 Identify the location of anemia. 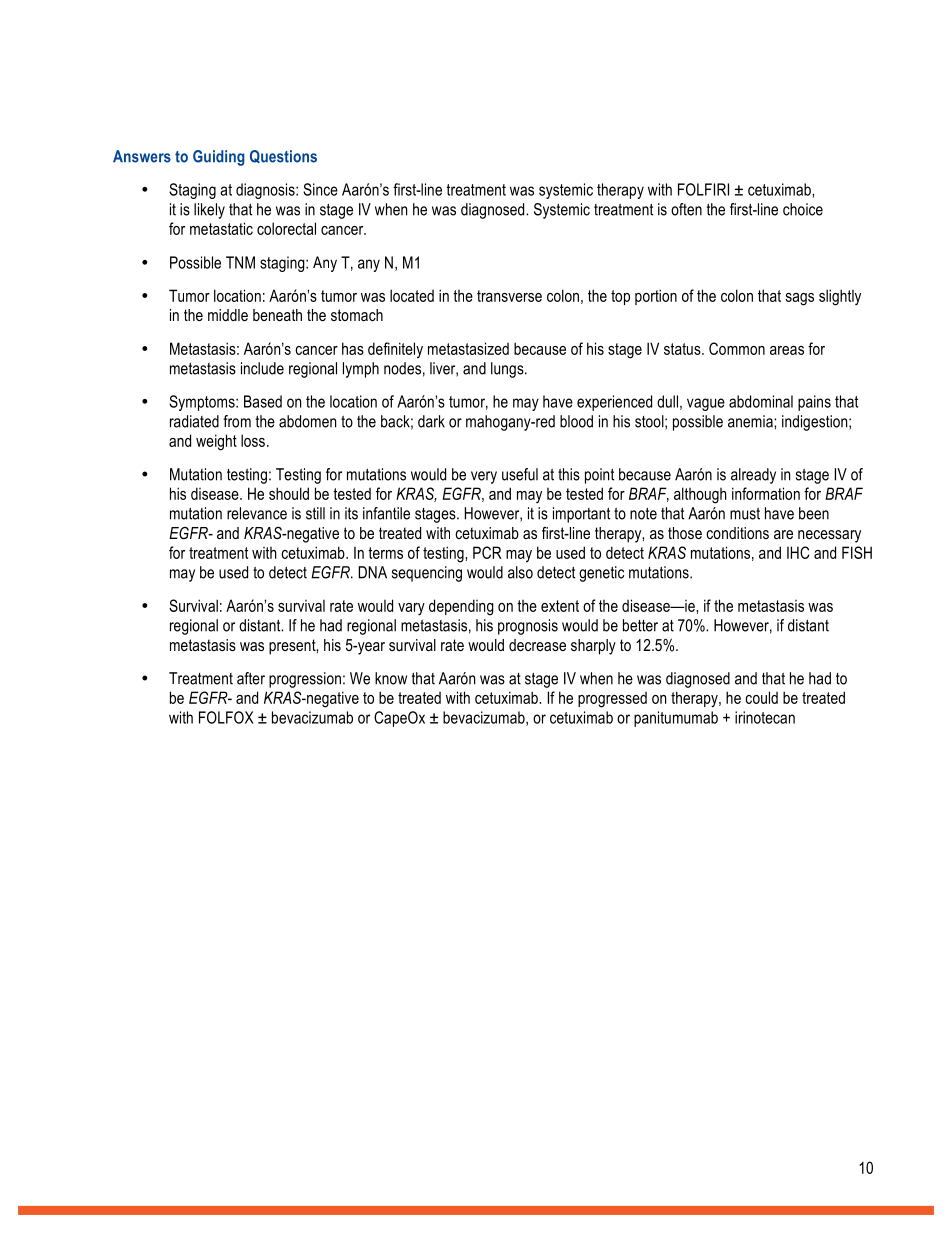
(751, 421).
